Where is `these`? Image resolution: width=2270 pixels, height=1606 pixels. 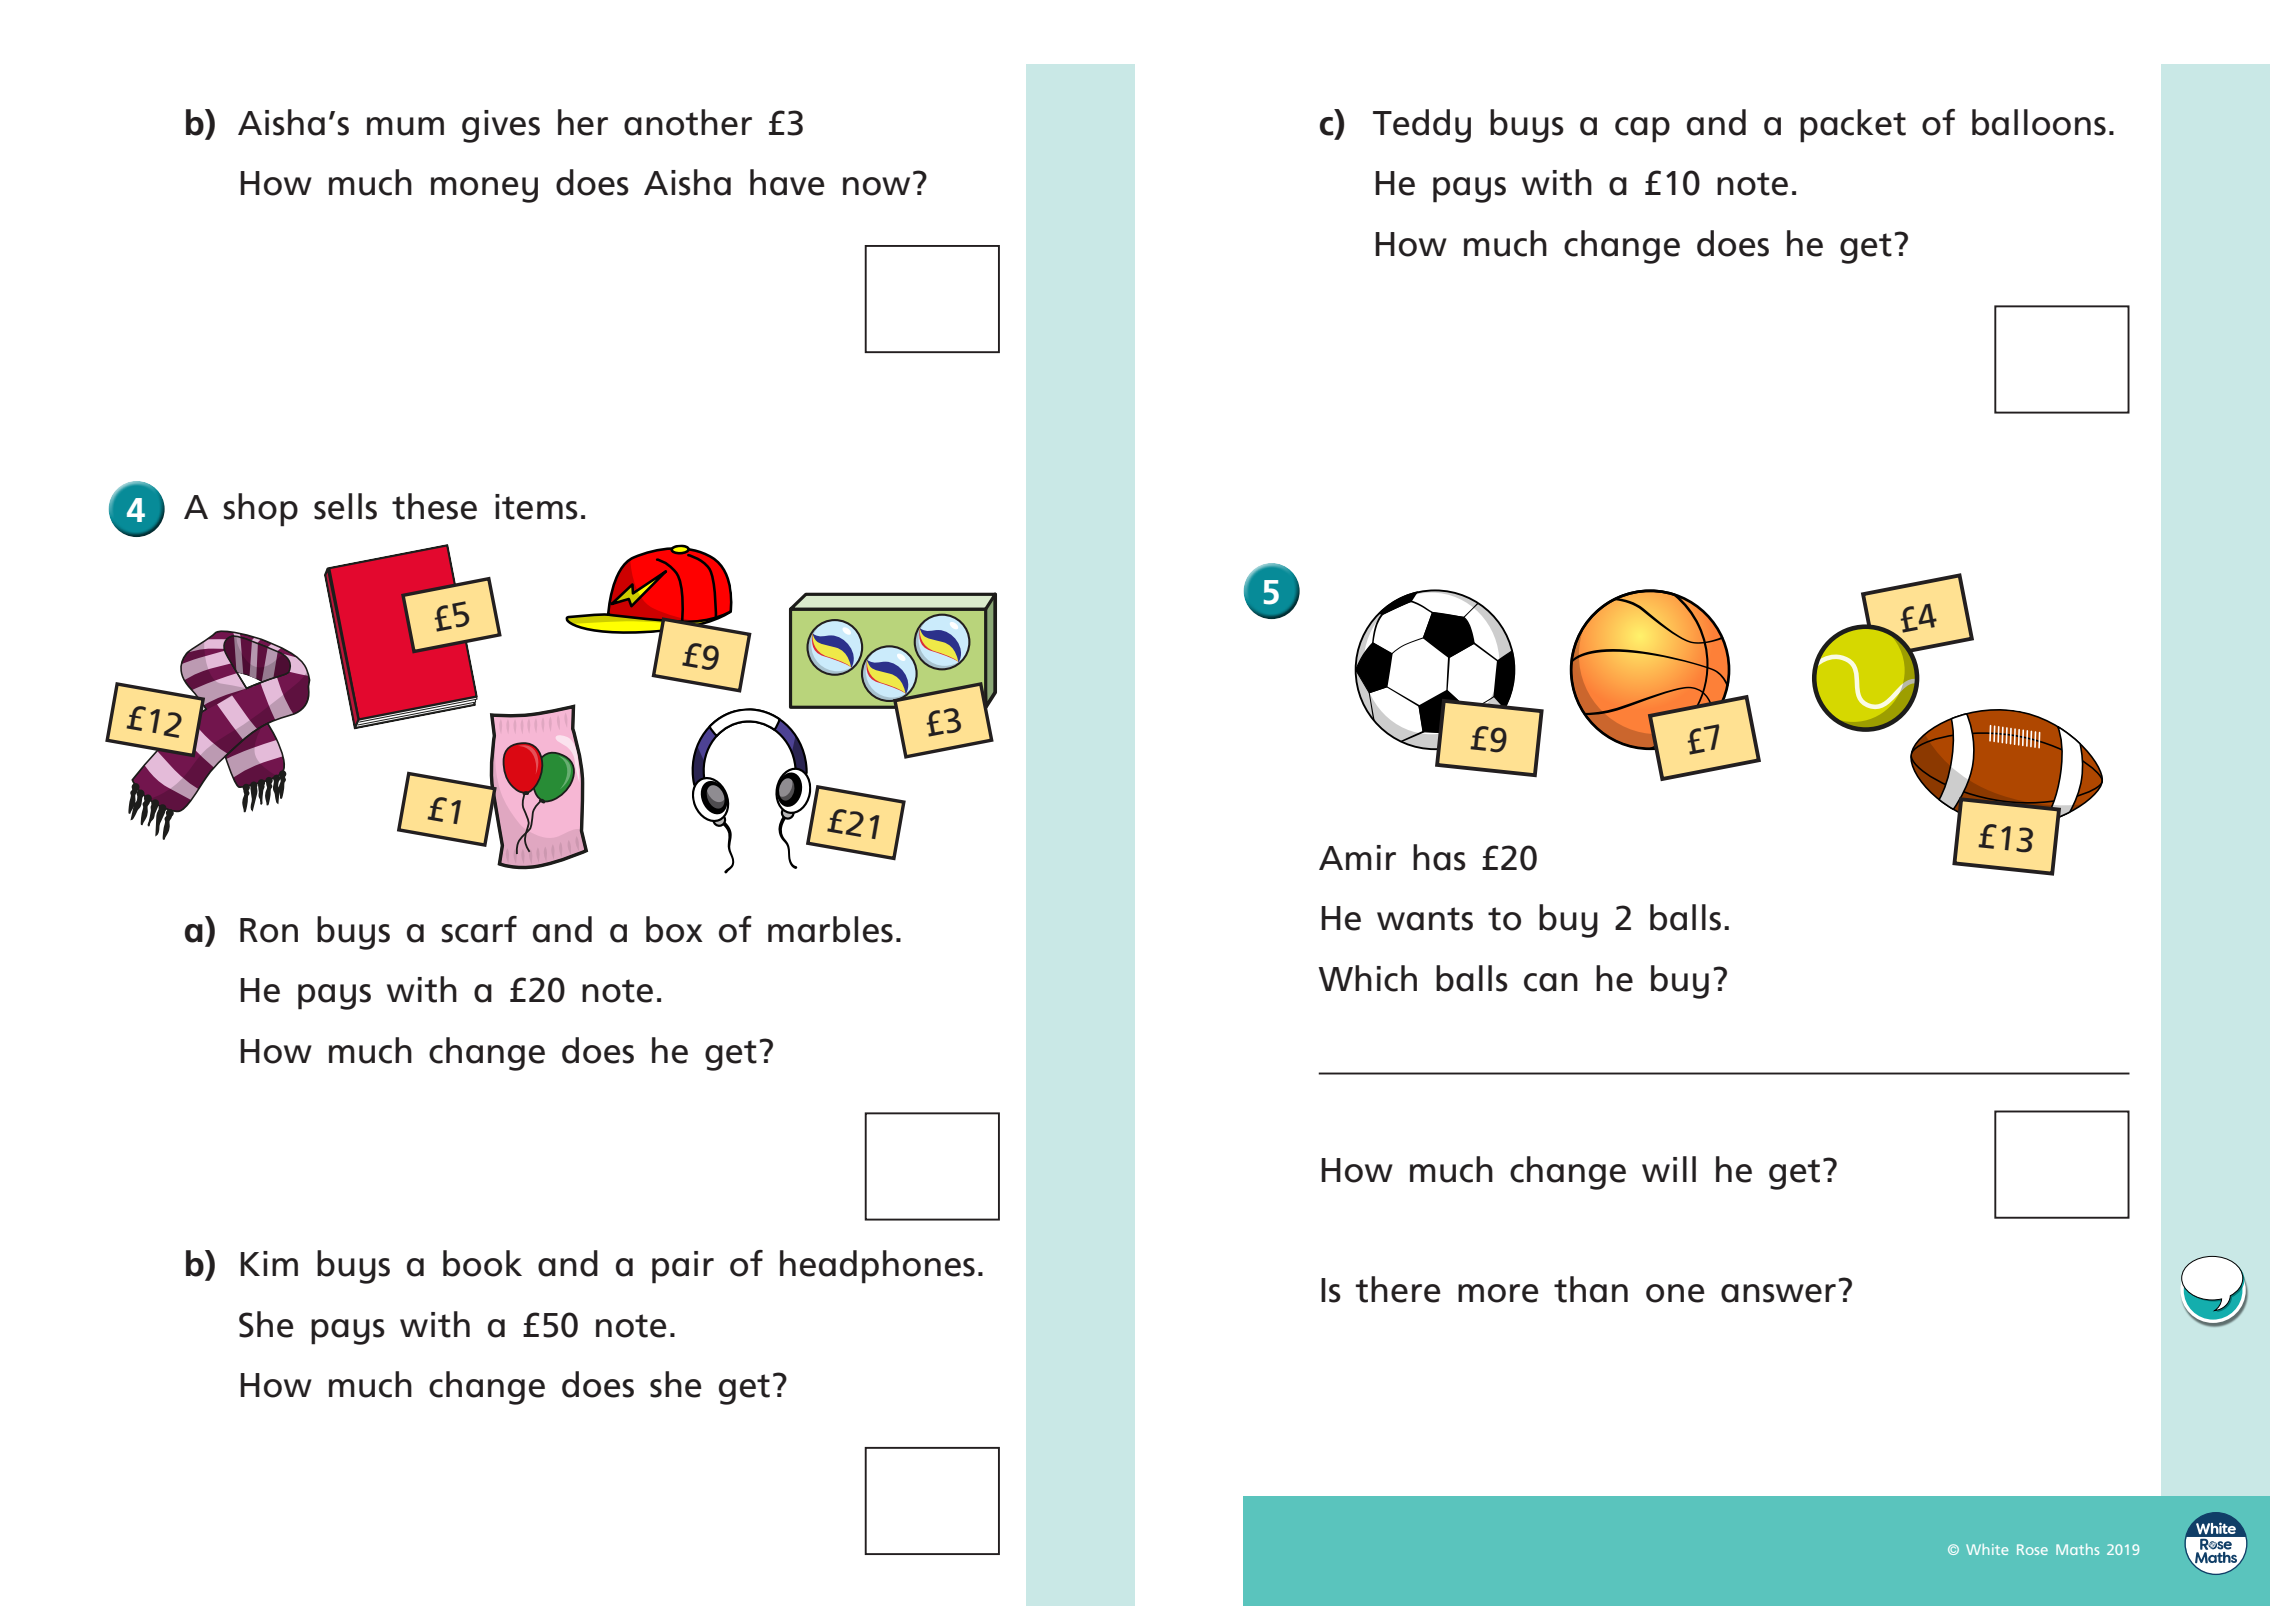
these is located at coordinates (434, 506).
